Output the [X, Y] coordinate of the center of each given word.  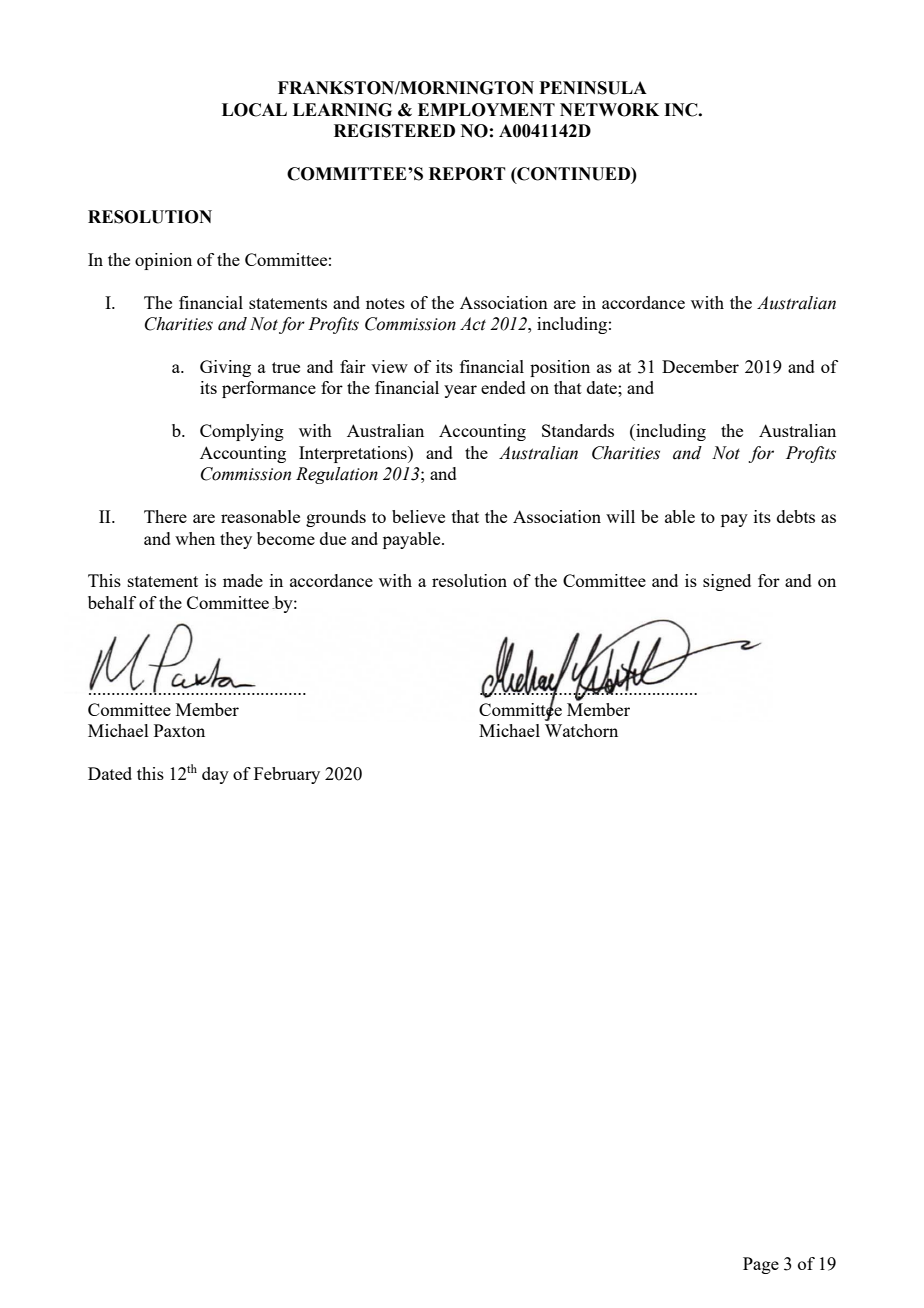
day [215, 775]
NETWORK [609, 110]
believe [418, 516]
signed [727, 582]
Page [761, 1265]
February [287, 775]
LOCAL [254, 110]
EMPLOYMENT [486, 110]
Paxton [179, 730]
